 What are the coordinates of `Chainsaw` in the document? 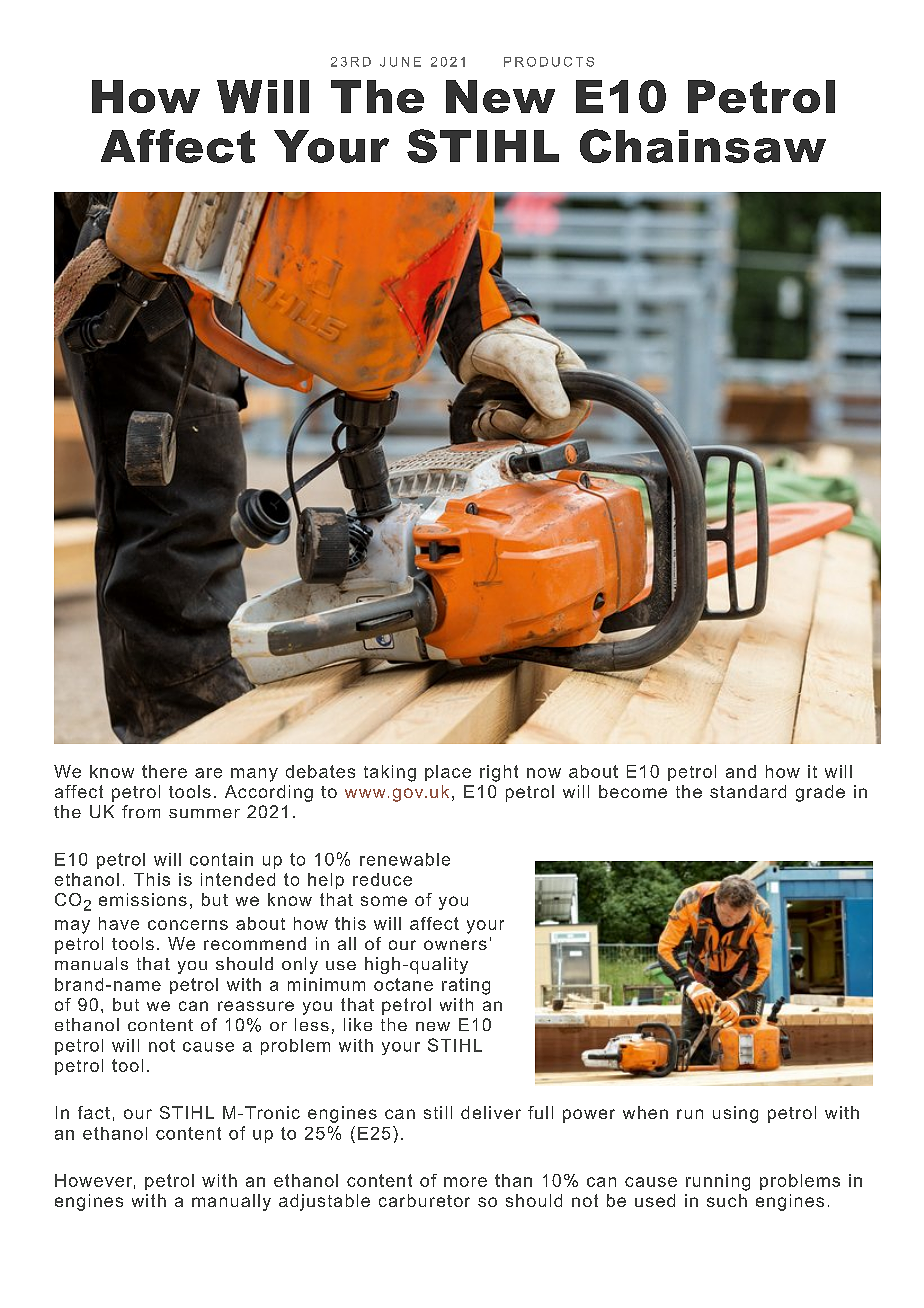 It's located at (703, 146).
